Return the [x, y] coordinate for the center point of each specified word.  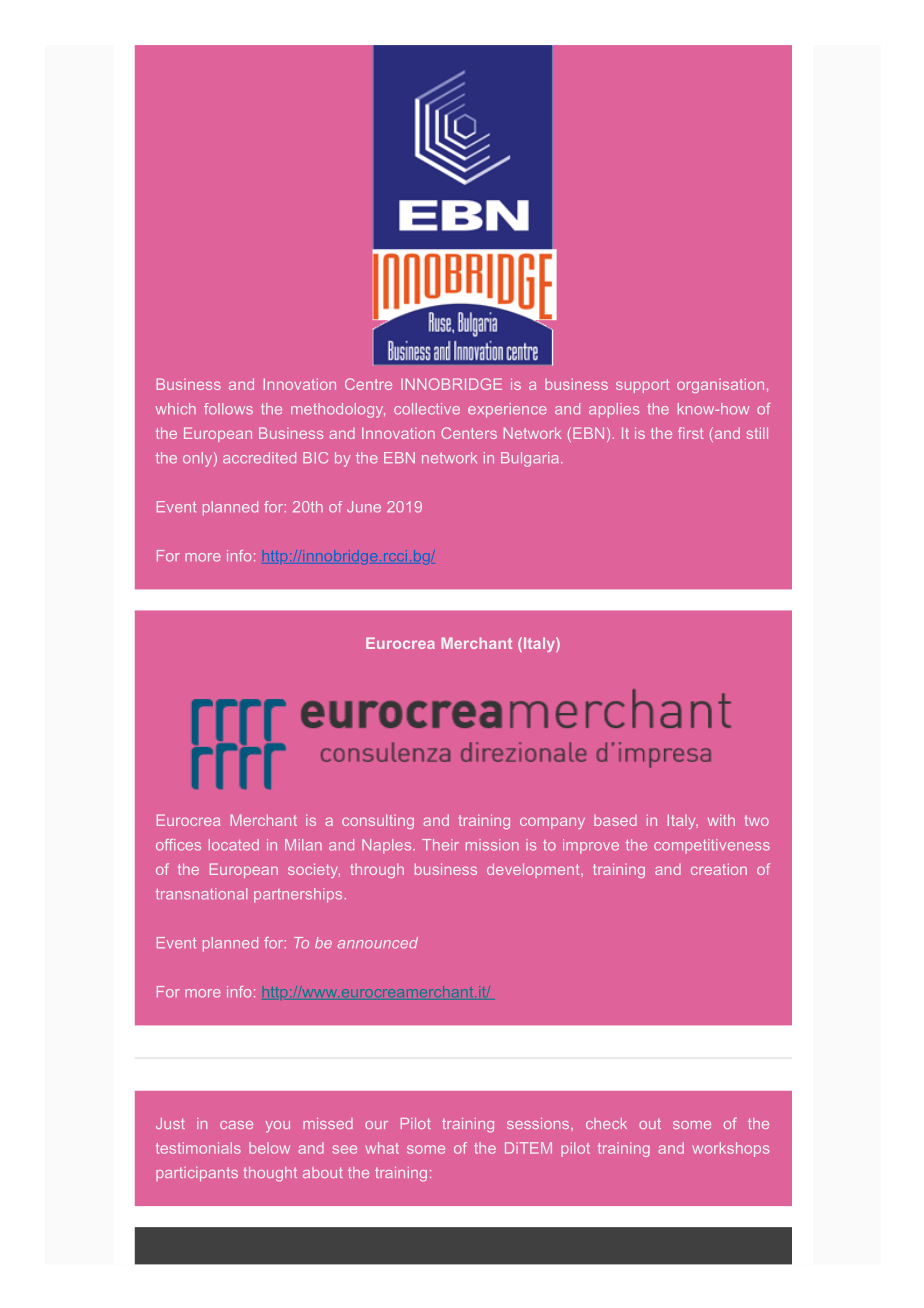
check [606, 1123]
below [269, 1148]
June [364, 507]
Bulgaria [529, 459]
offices [178, 845]
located [234, 845]
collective [427, 409]
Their [440, 845]
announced [378, 943]
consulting [378, 821]
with [721, 820]
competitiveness [712, 846]
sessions [539, 1123]
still [757, 433]
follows [228, 409]
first [691, 433]
